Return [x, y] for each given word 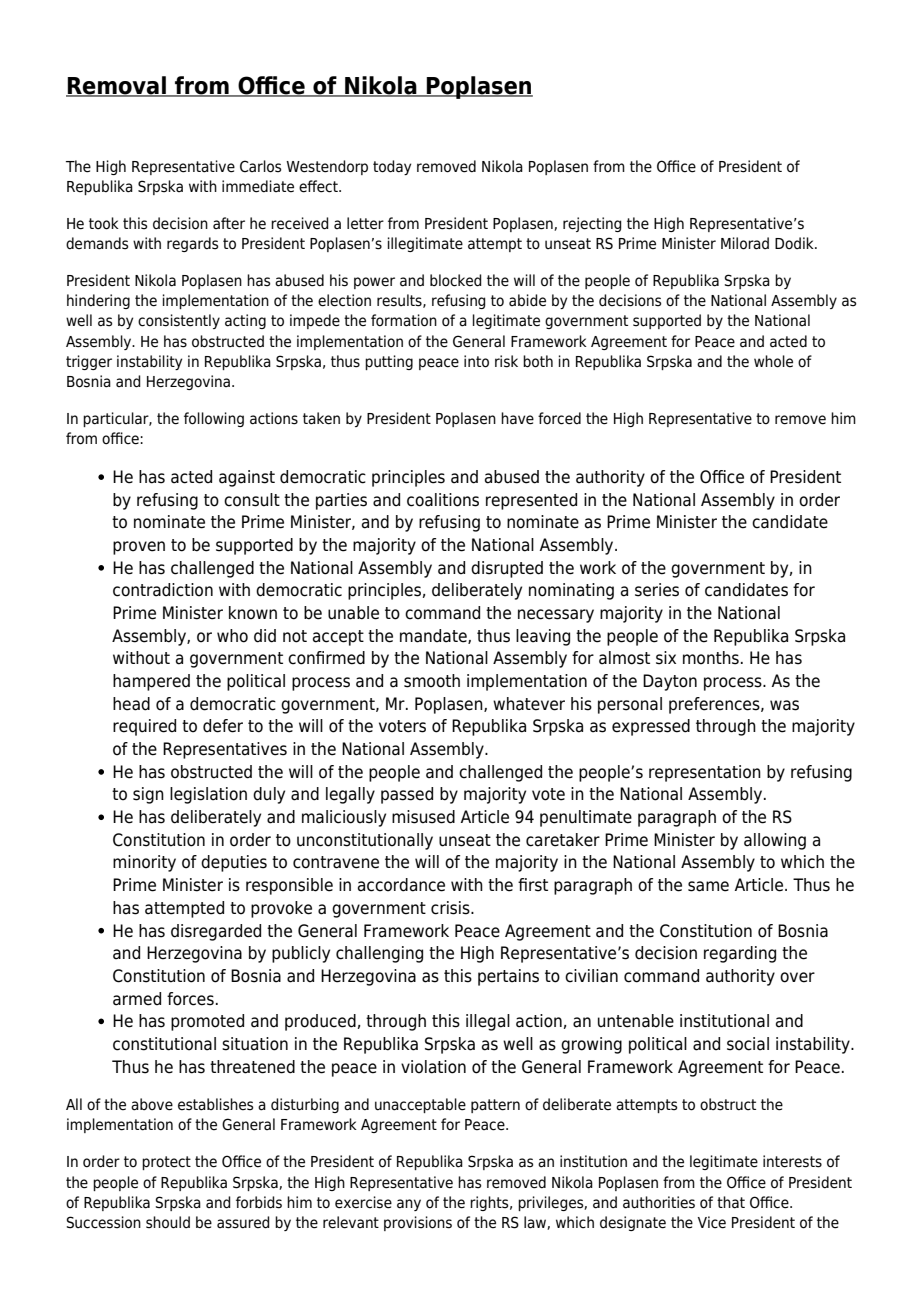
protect [166, 1163]
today [392, 167]
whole [773, 361]
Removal [117, 86]
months [711, 658]
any [409, 1205]
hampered [151, 682]
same [708, 886]
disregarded [216, 932]
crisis [451, 908]
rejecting [592, 224]
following [214, 419]
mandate [434, 636]
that [731, 1202]
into [476, 361]
